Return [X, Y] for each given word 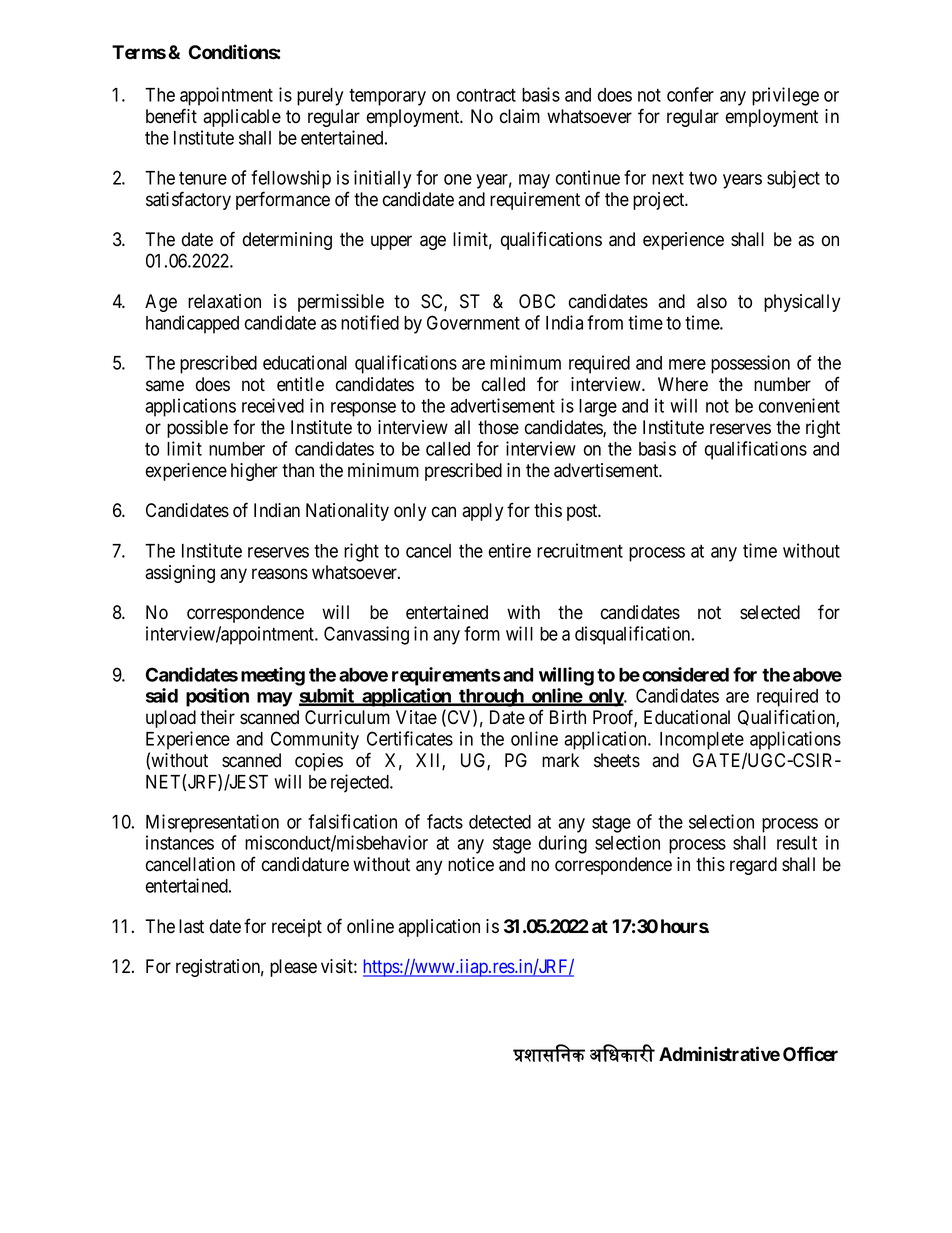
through [491, 698]
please [293, 968]
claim [520, 116]
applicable [242, 118]
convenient [799, 405]
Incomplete [702, 741]
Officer [810, 1054]
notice [471, 864]
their [217, 717]
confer [690, 94]
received [273, 405]
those [498, 427]
